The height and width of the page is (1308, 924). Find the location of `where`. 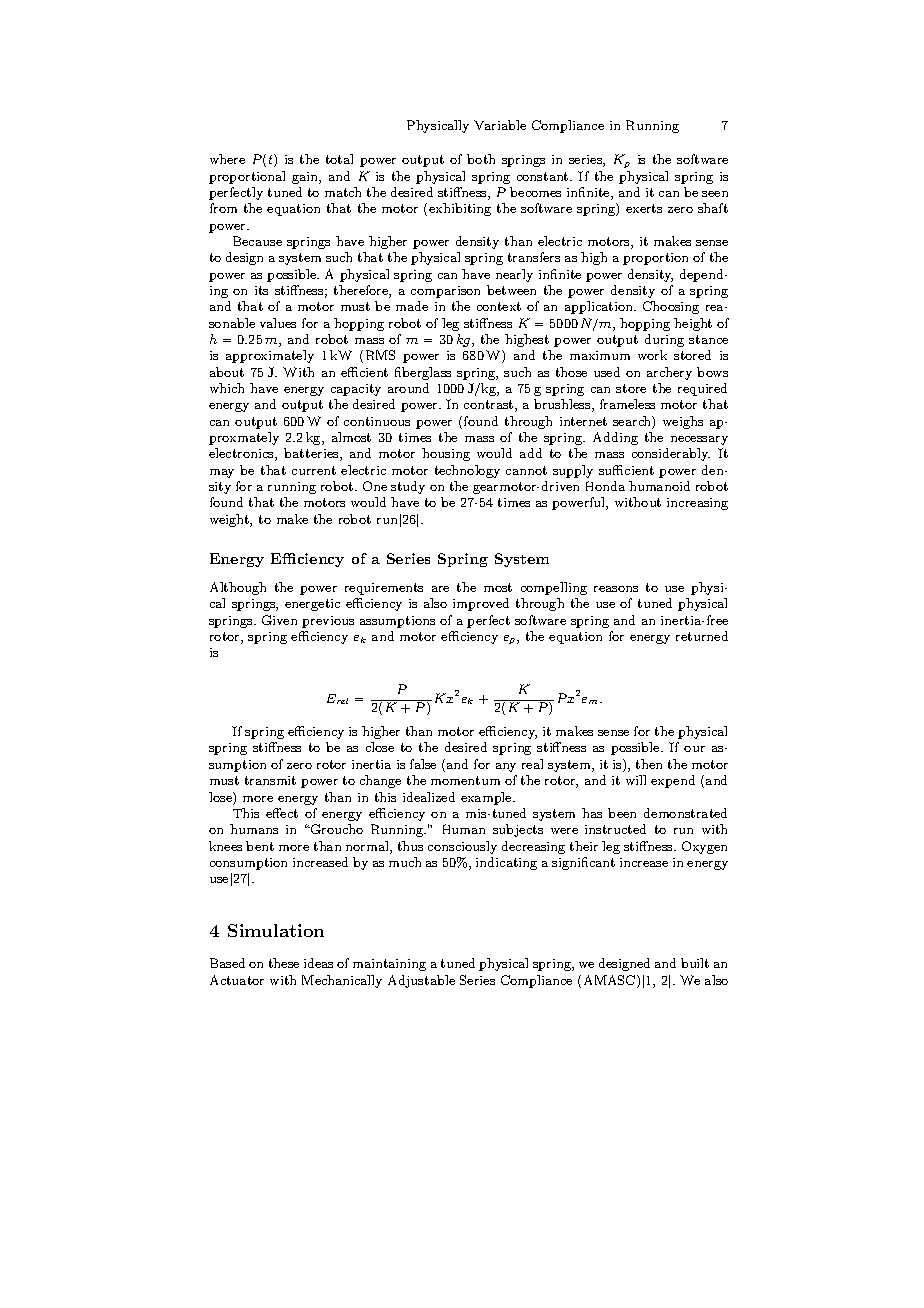

where is located at coordinates (227, 159).
